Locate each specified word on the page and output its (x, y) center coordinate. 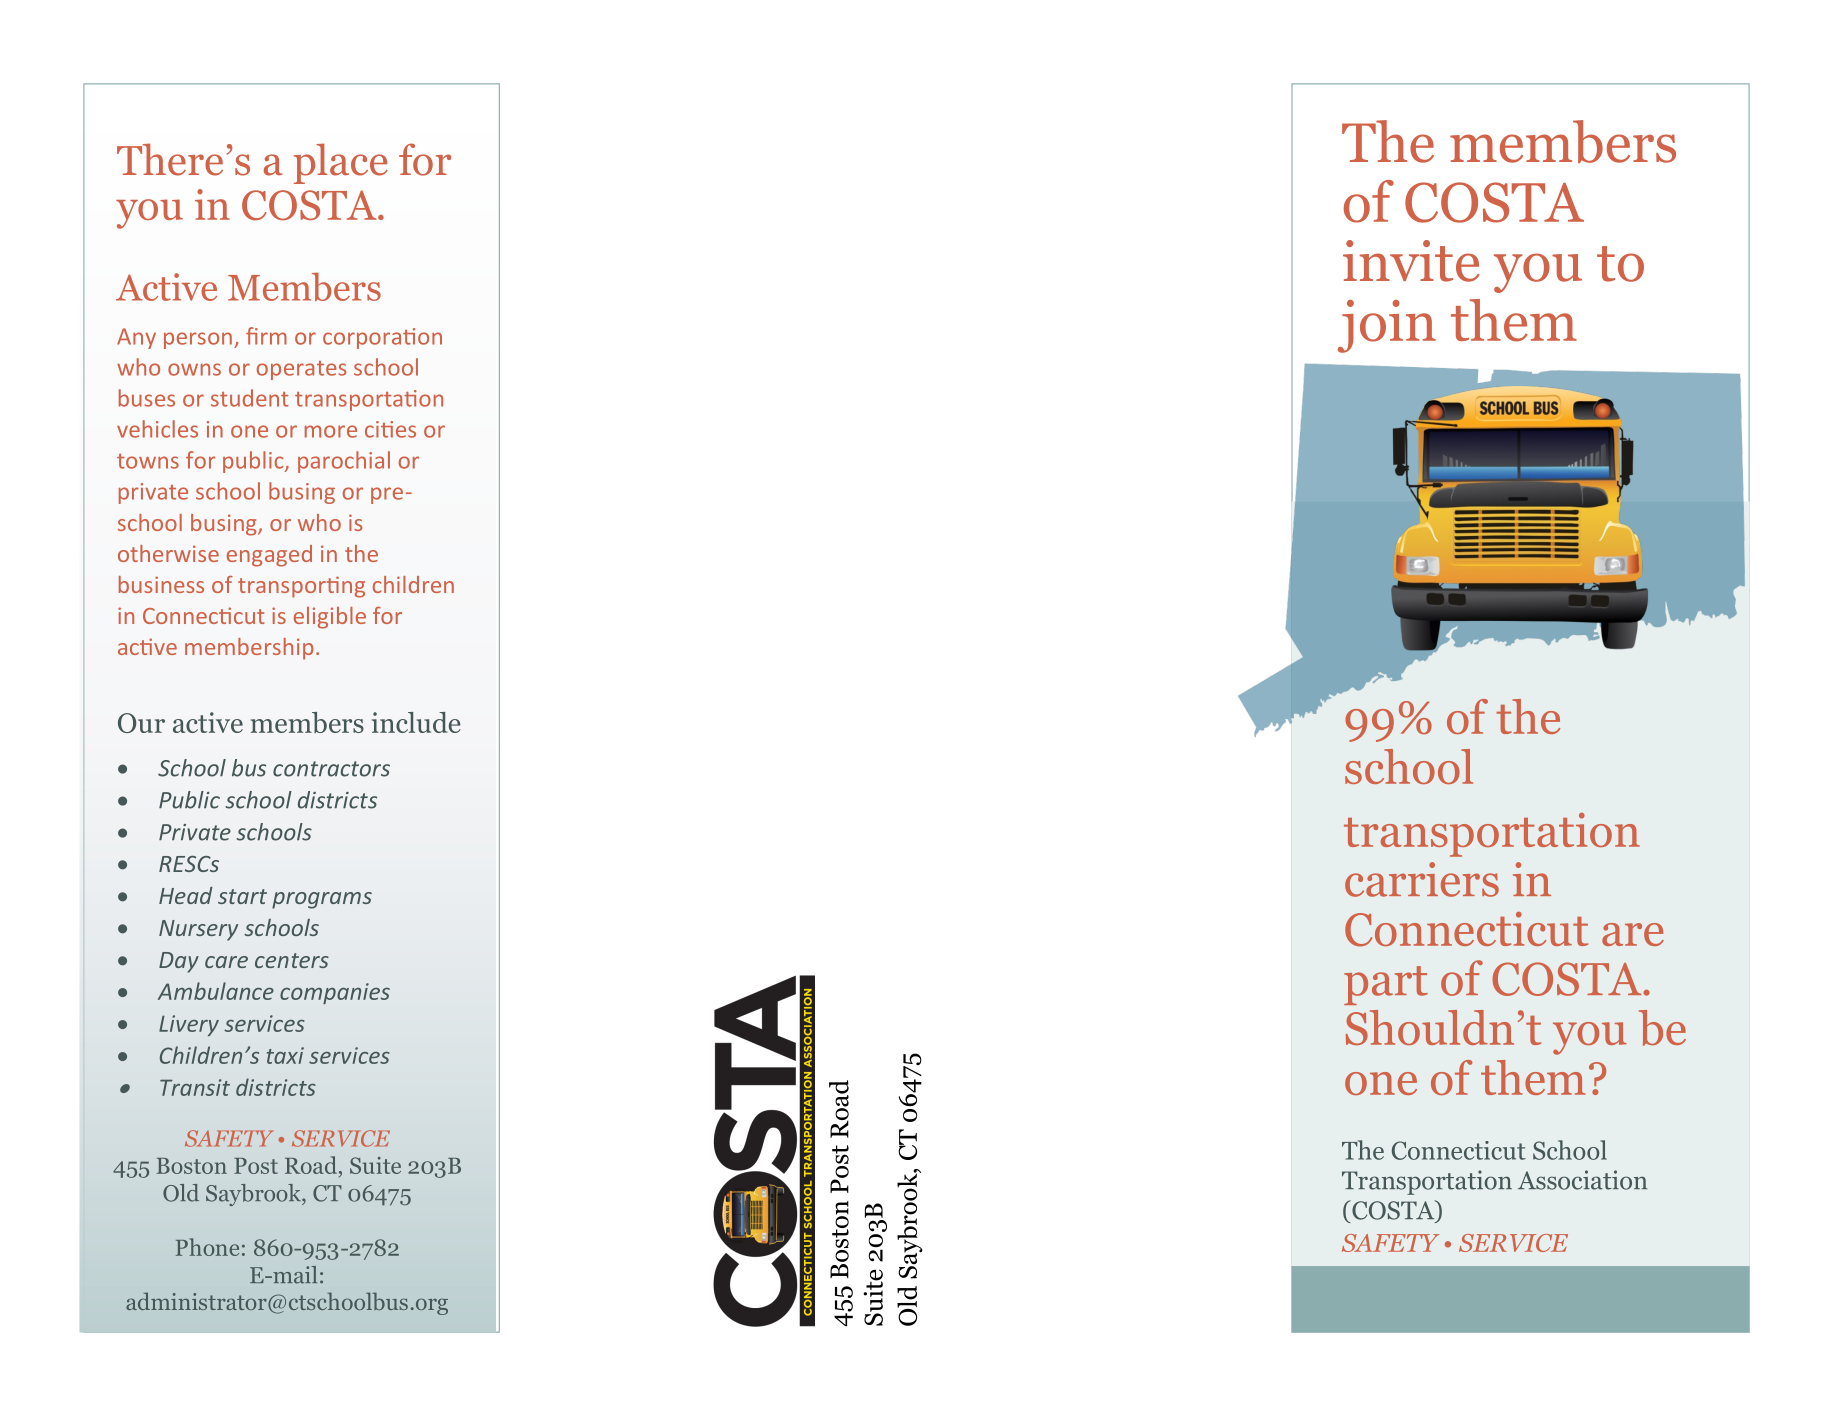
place (341, 163)
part (1386, 985)
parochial (344, 462)
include (416, 722)
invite (1411, 261)
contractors (331, 769)
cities (390, 429)
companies (335, 993)
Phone (207, 1247)
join (1387, 326)
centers (292, 960)
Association (1582, 1180)
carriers (1422, 879)
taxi (285, 1055)
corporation (382, 338)
